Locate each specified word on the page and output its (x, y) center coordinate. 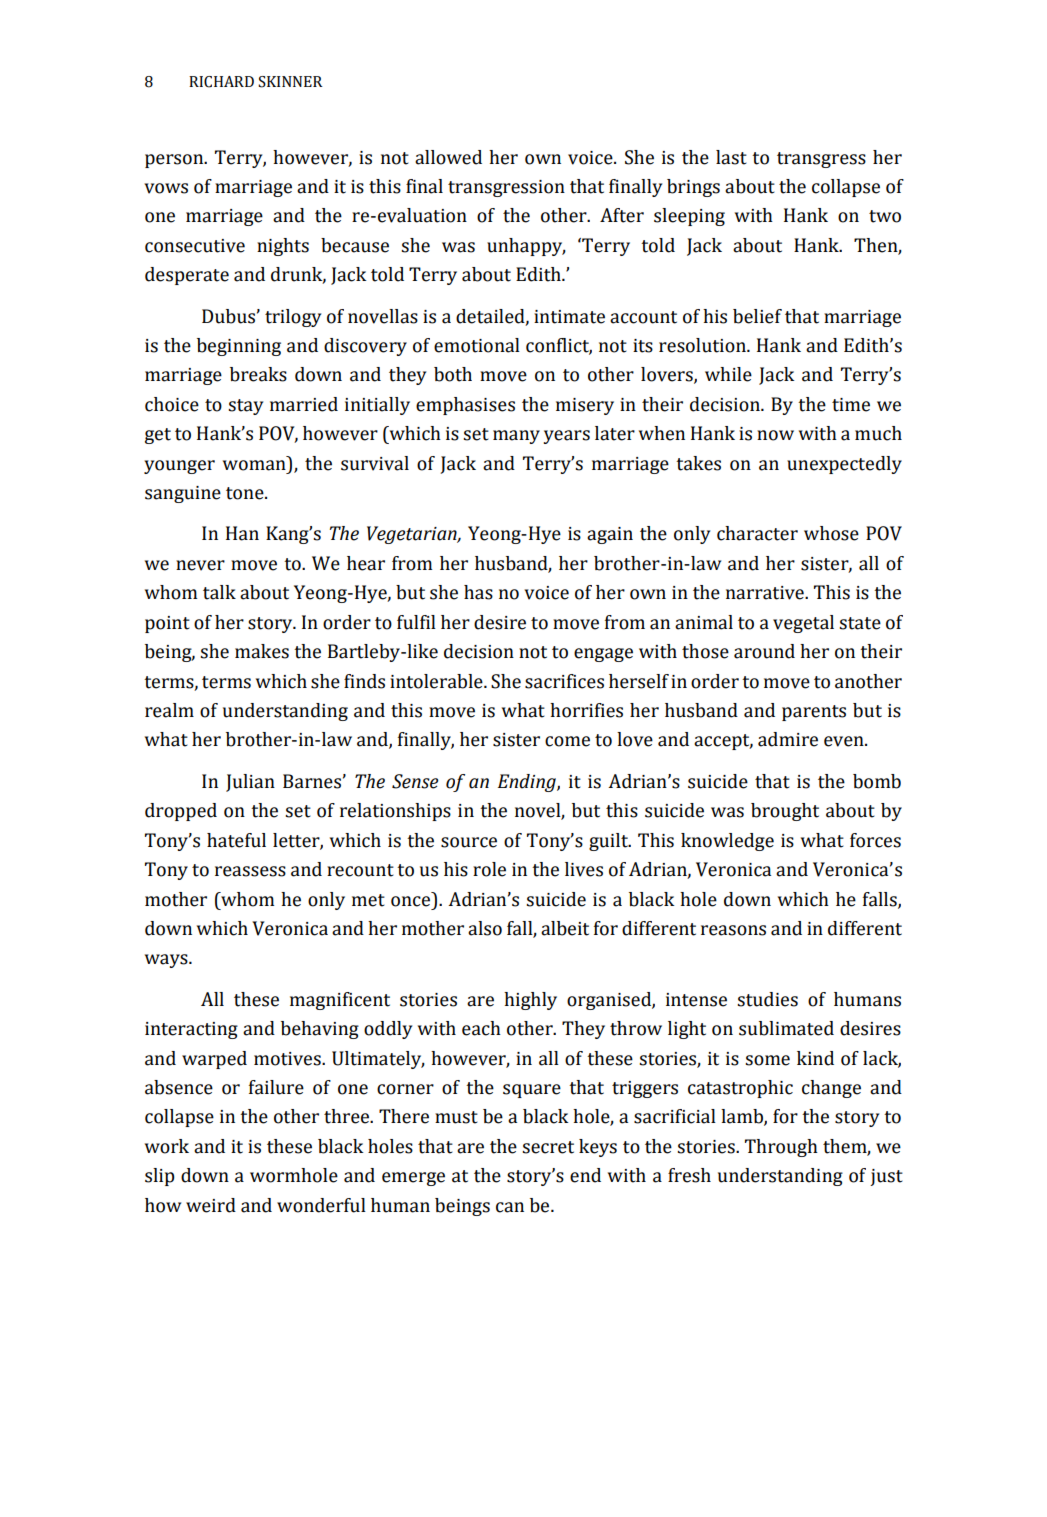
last (731, 157)
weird (211, 1205)
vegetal (803, 624)
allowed (448, 157)
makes (262, 651)
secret (548, 1147)
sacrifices (564, 681)
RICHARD (221, 82)
